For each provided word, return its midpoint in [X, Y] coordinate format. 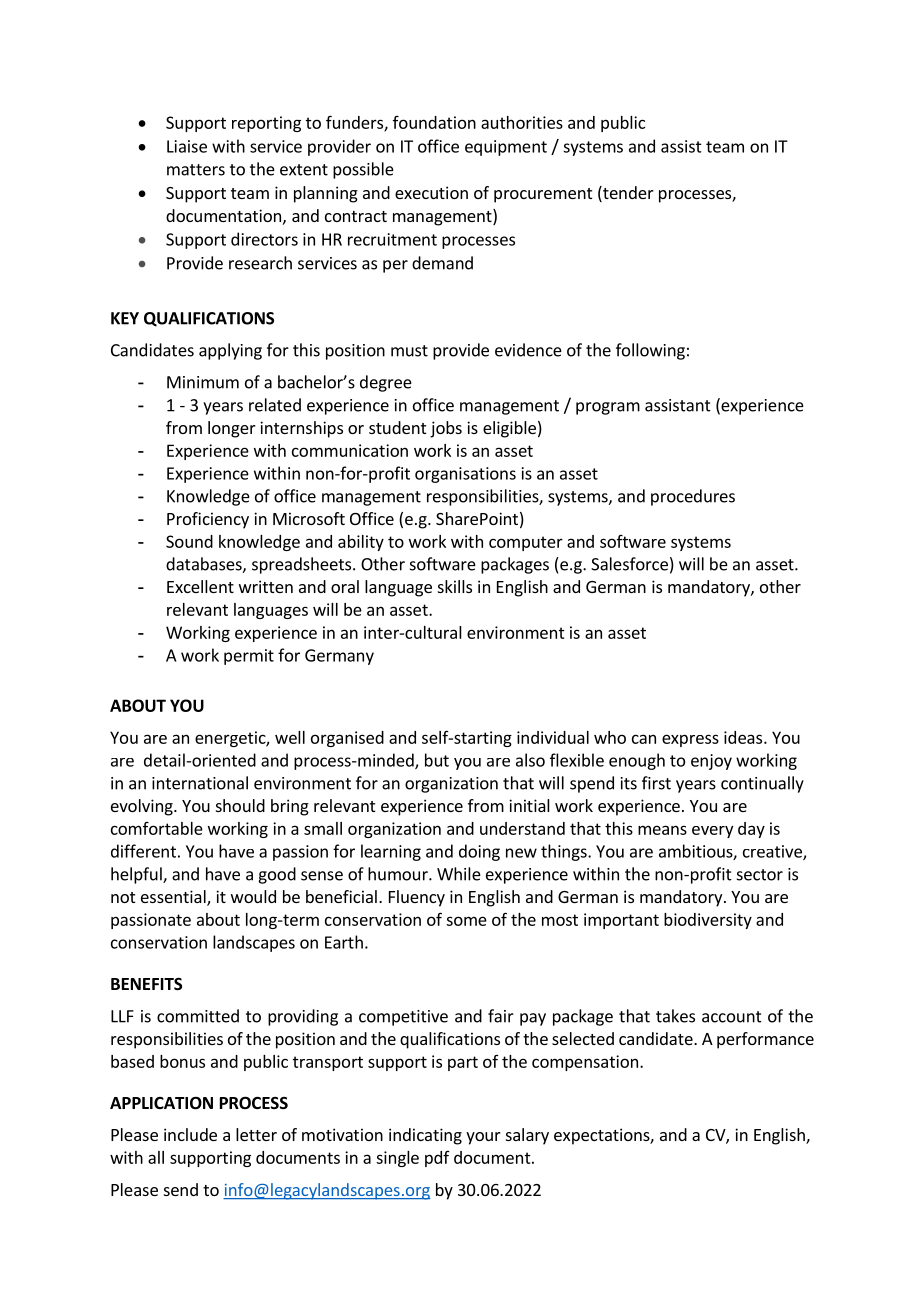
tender [627, 194]
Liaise [187, 146]
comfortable [157, 828]
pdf [437, 1159]
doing [479, 852]
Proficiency [208, 520]
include [190, 1134]
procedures [693, 497]
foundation [434, 122]
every [712, 832]
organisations [465, 475]
